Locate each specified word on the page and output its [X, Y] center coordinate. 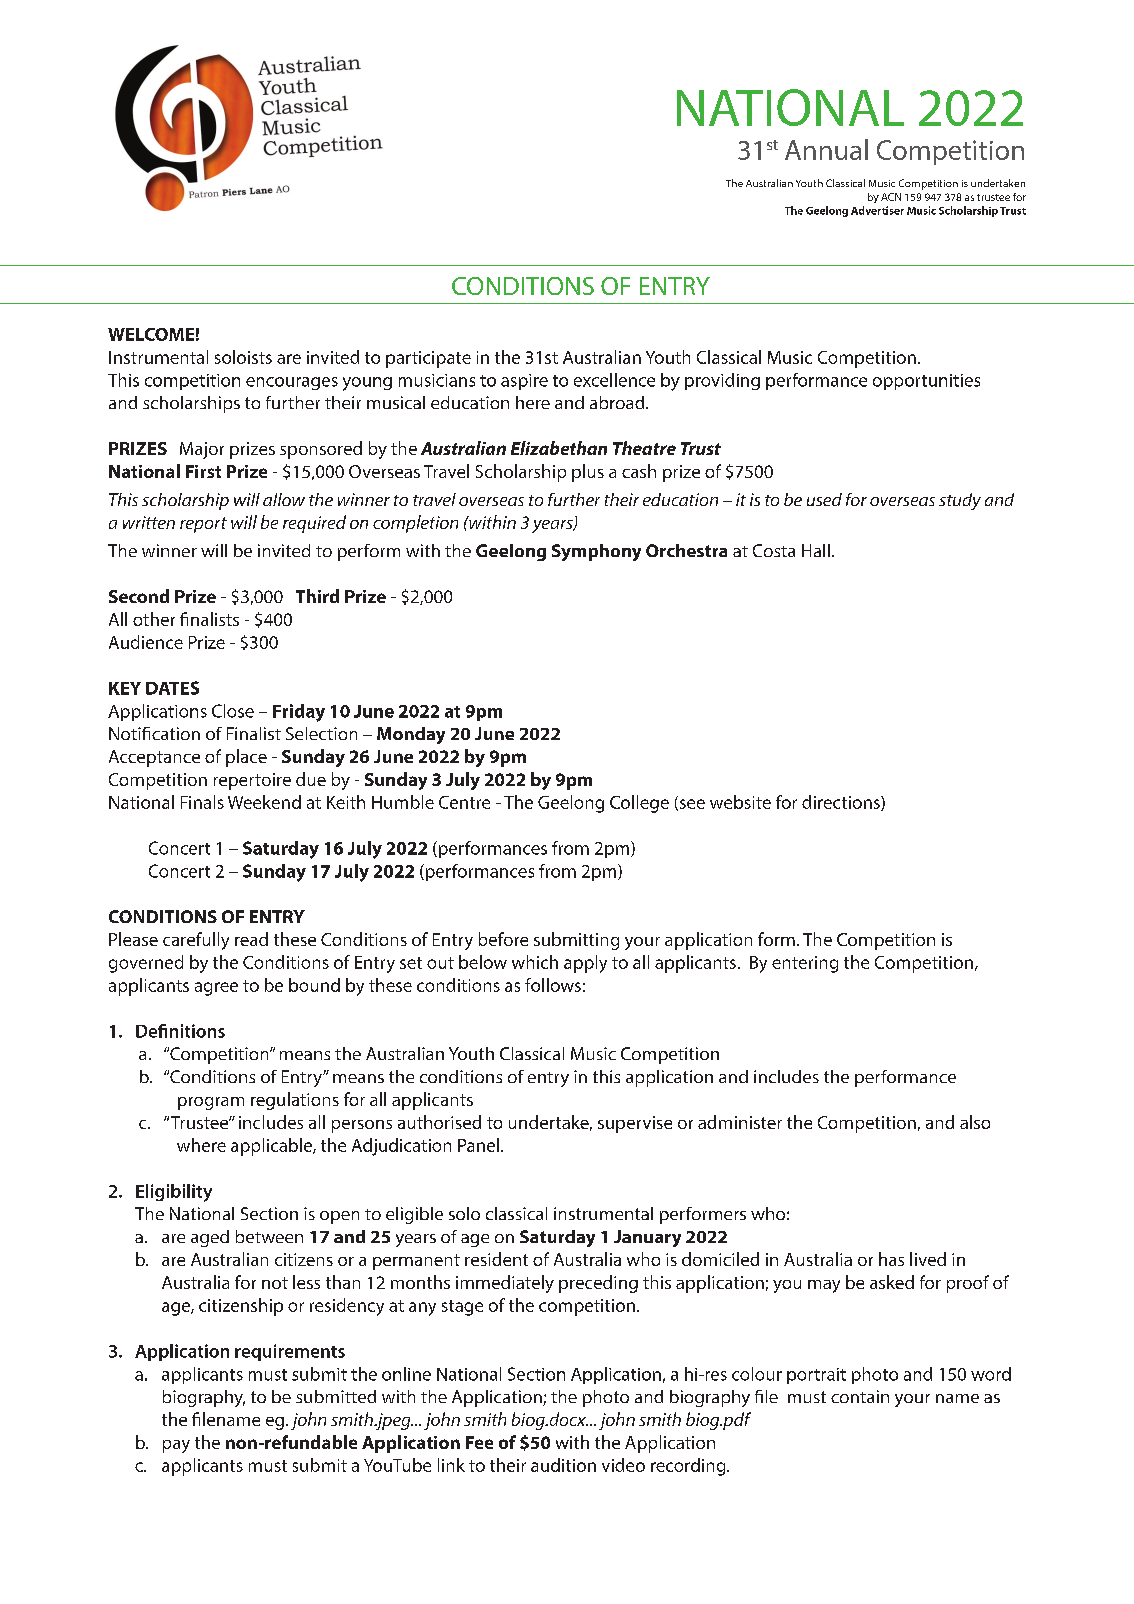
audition [563, 1465]
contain [860, 1396]
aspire [524, 382]
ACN [891, 197]
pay [176, 1446]
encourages [292, 383]
